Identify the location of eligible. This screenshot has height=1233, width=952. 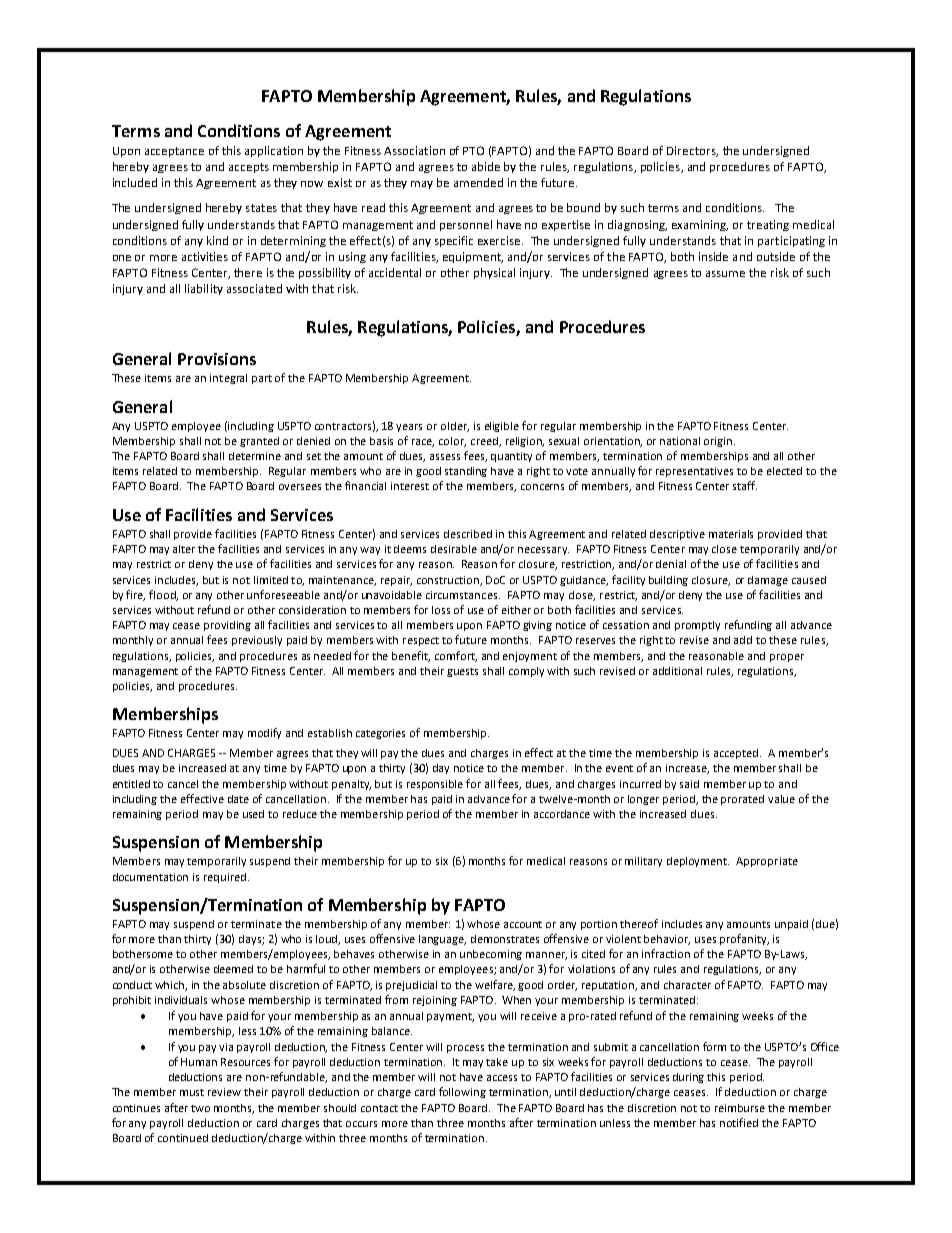
(502, 427).
